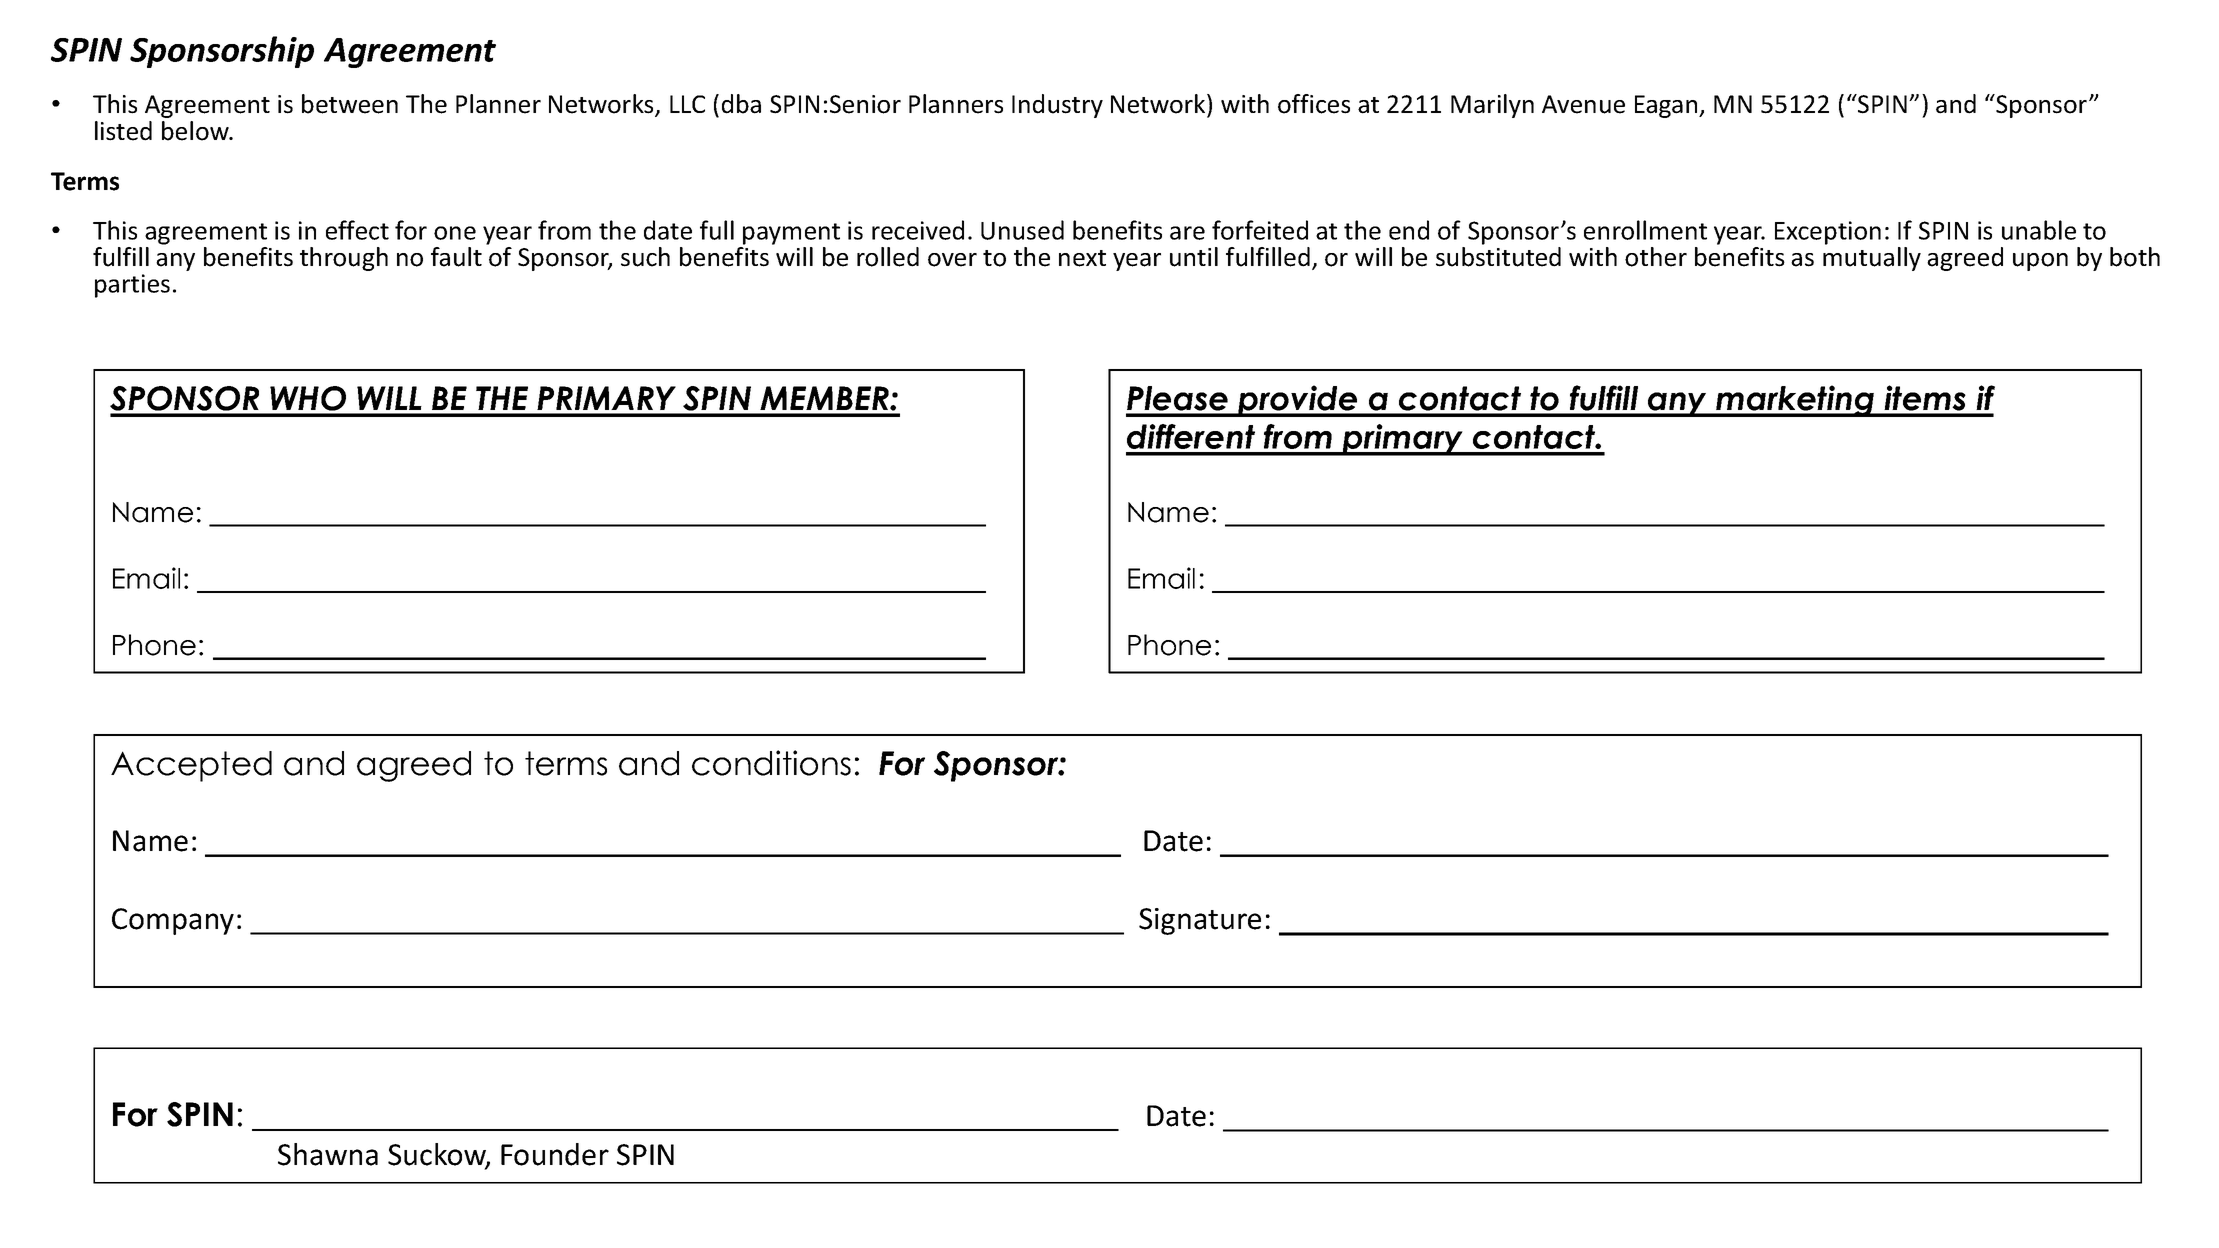 Image resolution: width=2219 pixels, height=1248 pixels. Describe the element at coordinates (1667, 106) in the document. I see `Eagan` at that location.
